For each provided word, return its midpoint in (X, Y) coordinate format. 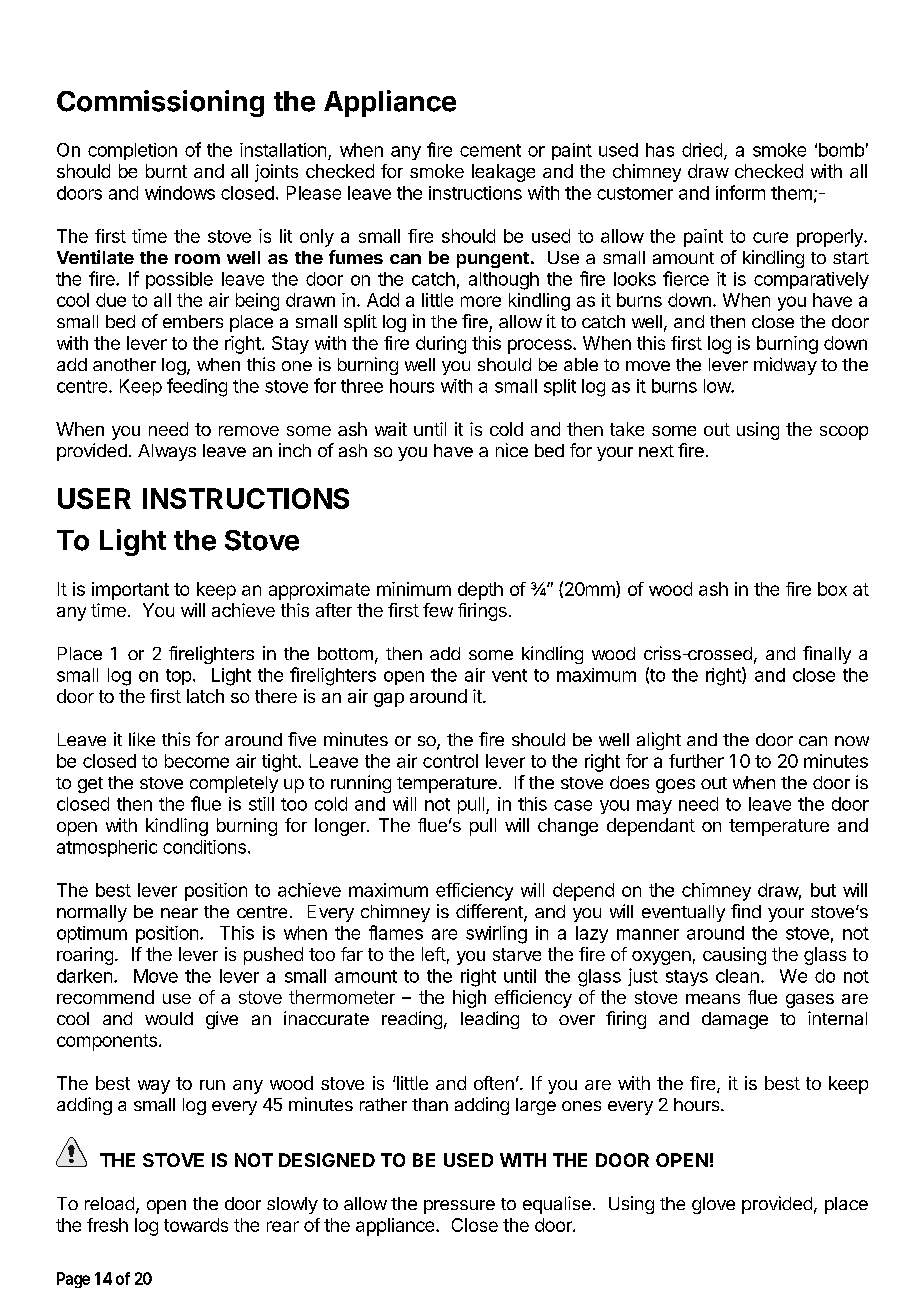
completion (132, 151)
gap (389, 700)
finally (827, 655)
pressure (459, 1207)
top (178, 677)
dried (702, 150)
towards (196, 1225)
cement (490, 150)
